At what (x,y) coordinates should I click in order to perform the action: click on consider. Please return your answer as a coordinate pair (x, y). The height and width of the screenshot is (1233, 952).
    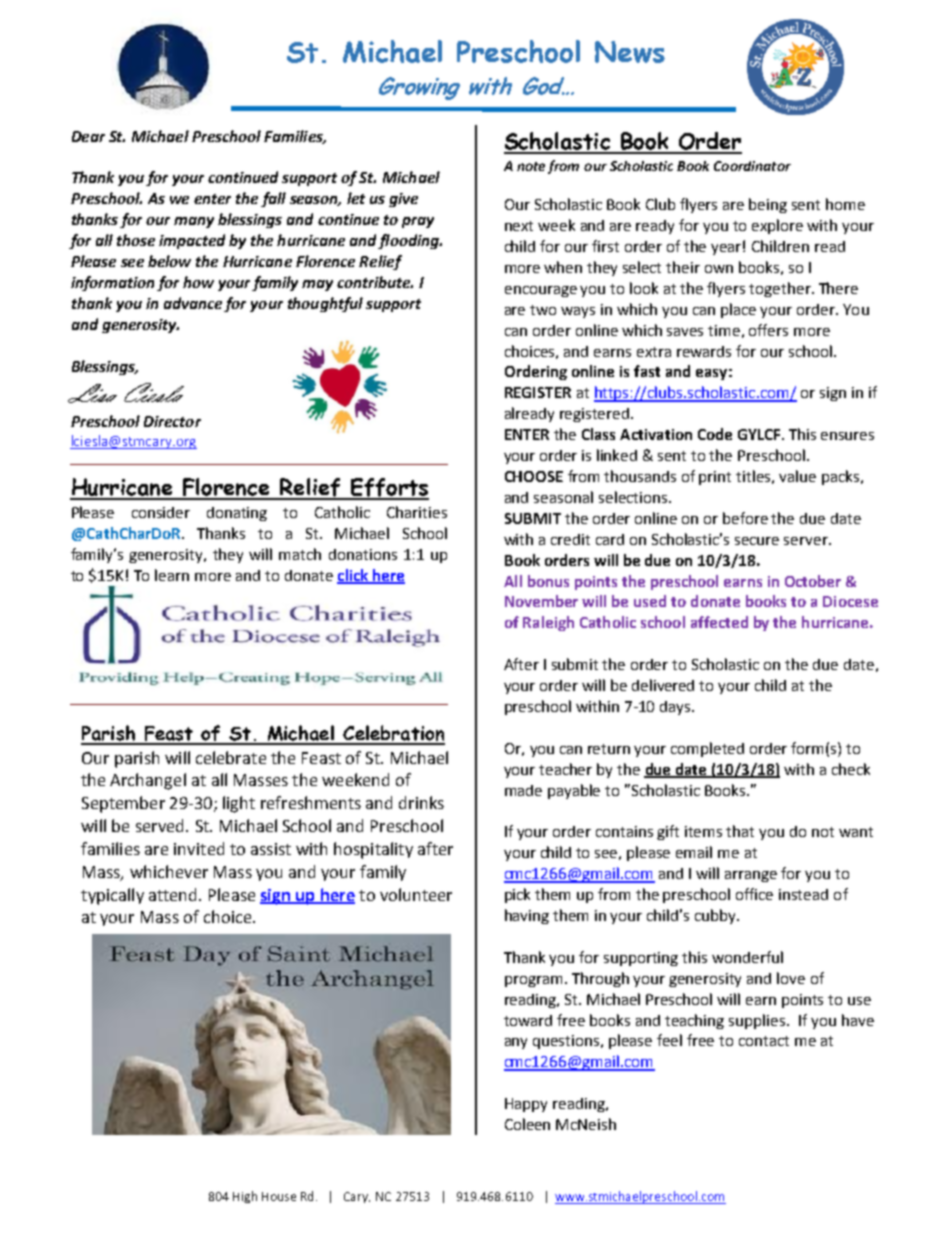
    Looking at the image, I should click on (161, 512).
